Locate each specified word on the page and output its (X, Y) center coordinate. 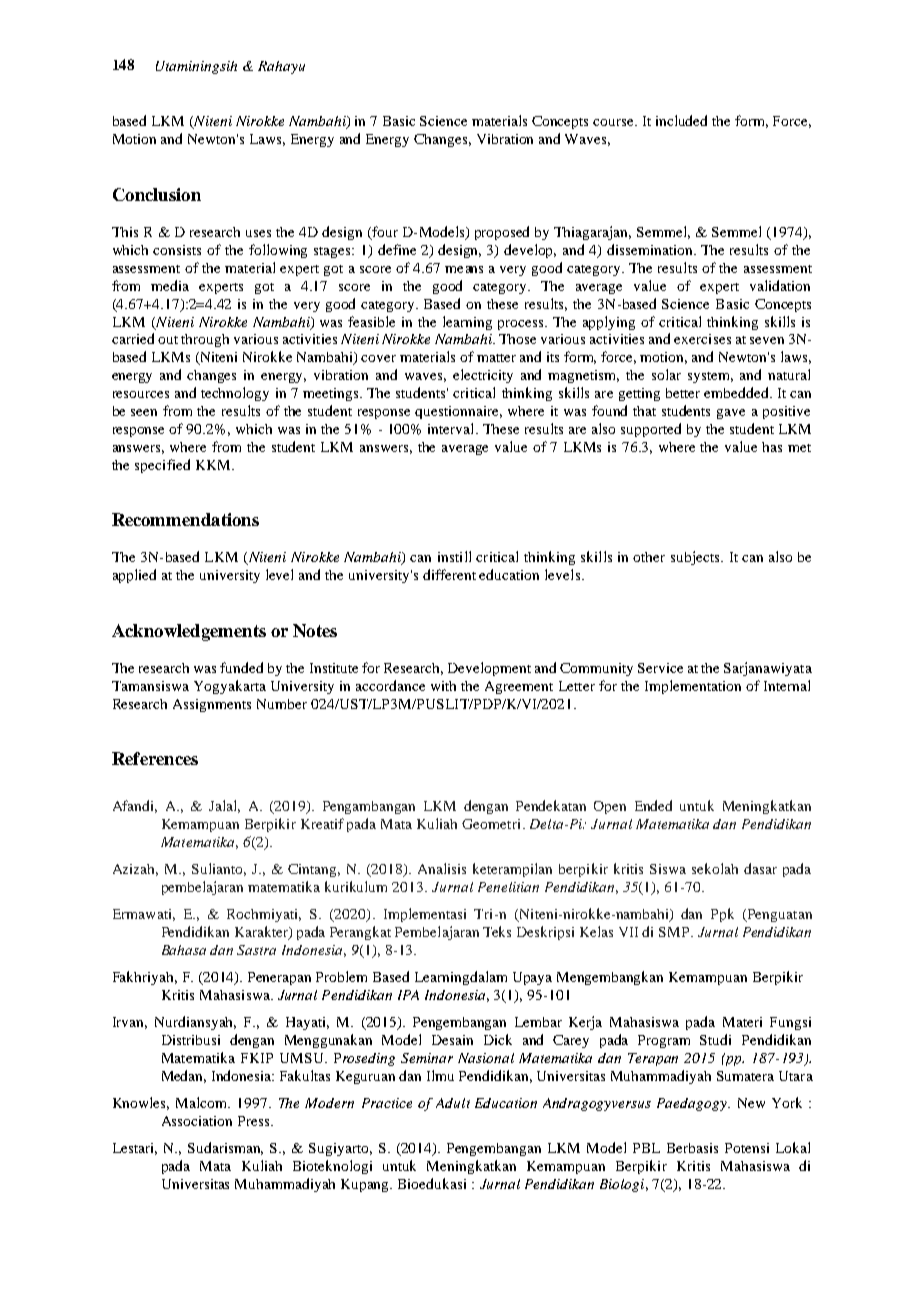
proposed (502, 233)
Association (197, 1121)
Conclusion (157, 194)
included (681, 120)
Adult (453, 1103)
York (787, 1102)
